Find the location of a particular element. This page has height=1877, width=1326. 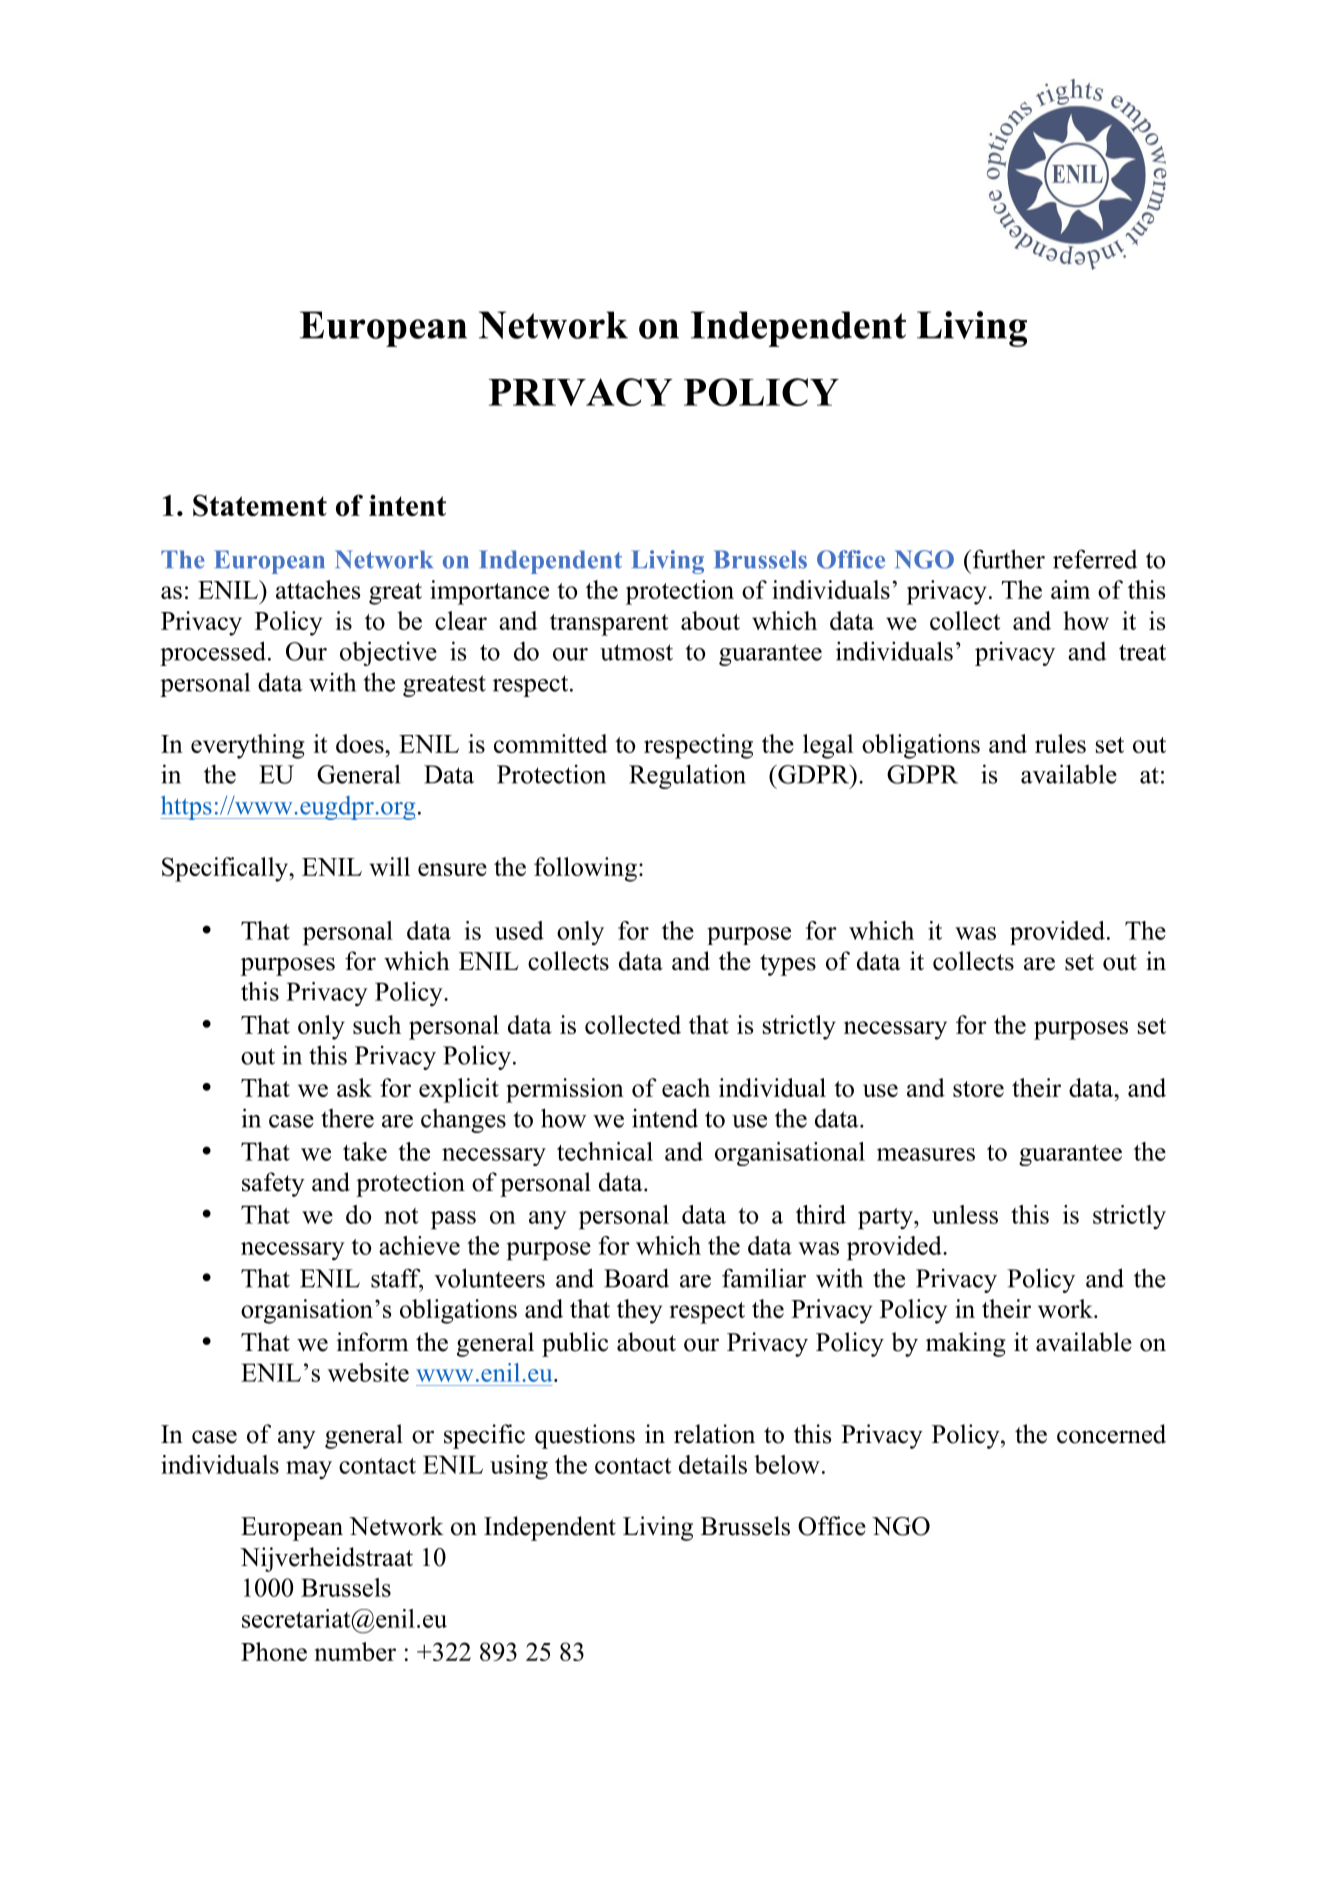

will is located at coordinates (389, 866).
